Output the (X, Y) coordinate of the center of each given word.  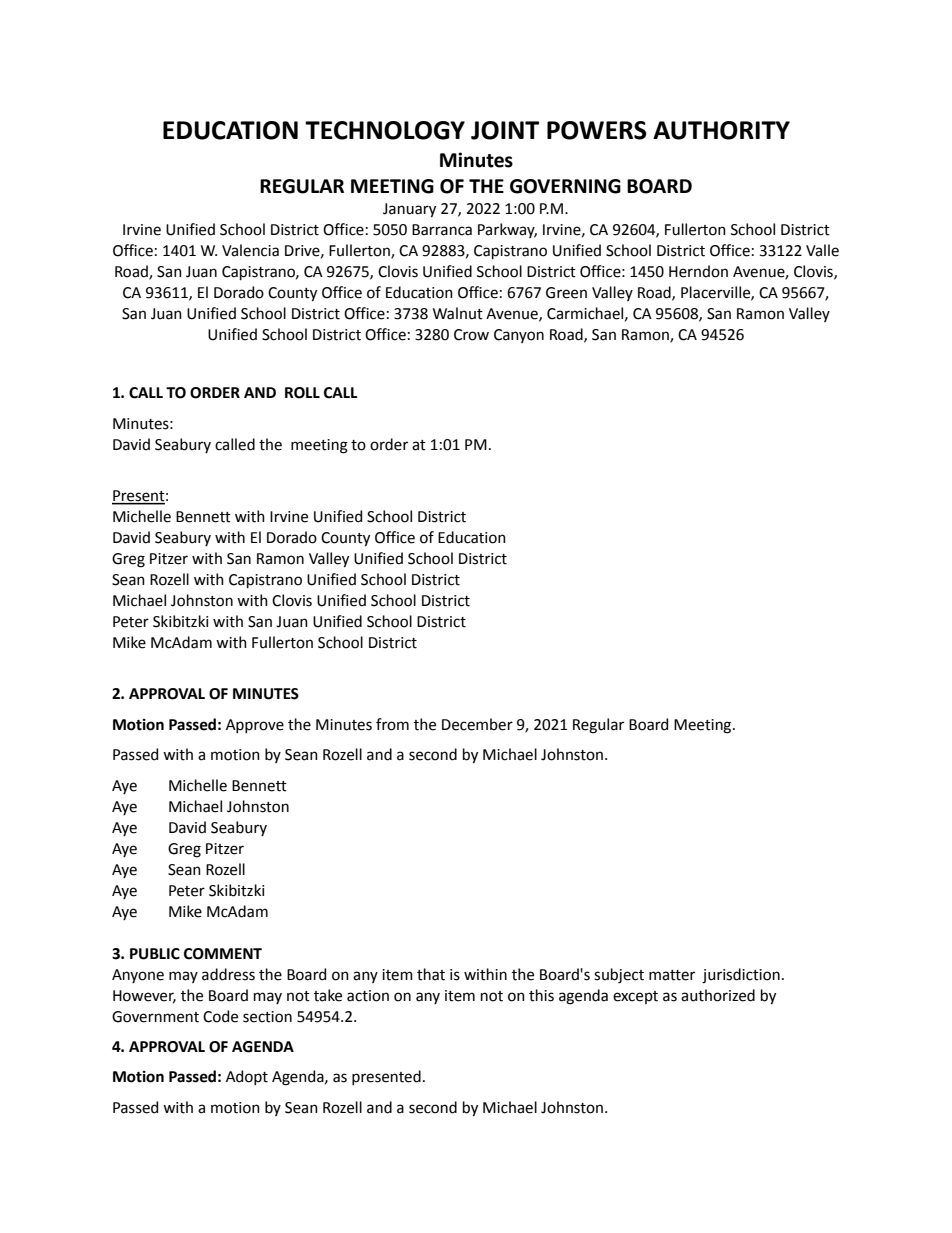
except (635, 997)
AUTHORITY (721, 130)
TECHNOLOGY (385, 130)
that (431, 974)
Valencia (250, 250)
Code (220, 1016)
